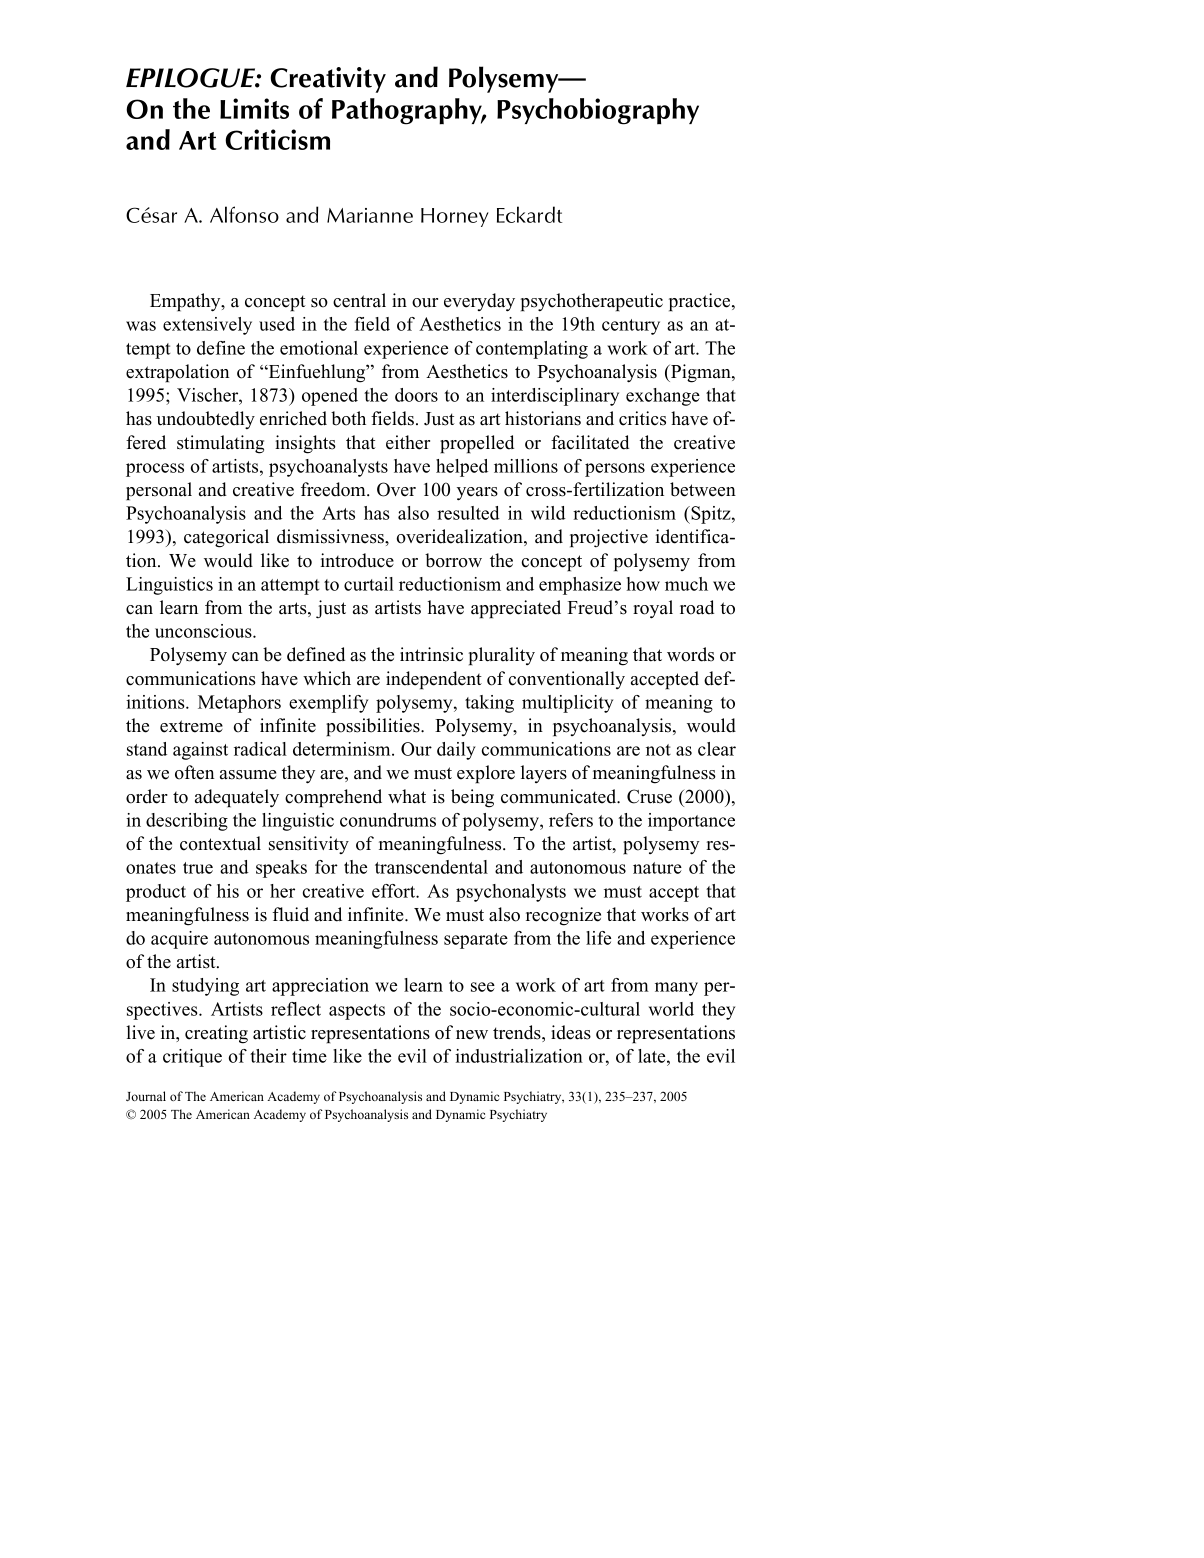 The height and width of the document is (1558, 1204). What do you see at coordinates (642, 418) in the document?
I see `critics` at bounding box center [642, 418].
